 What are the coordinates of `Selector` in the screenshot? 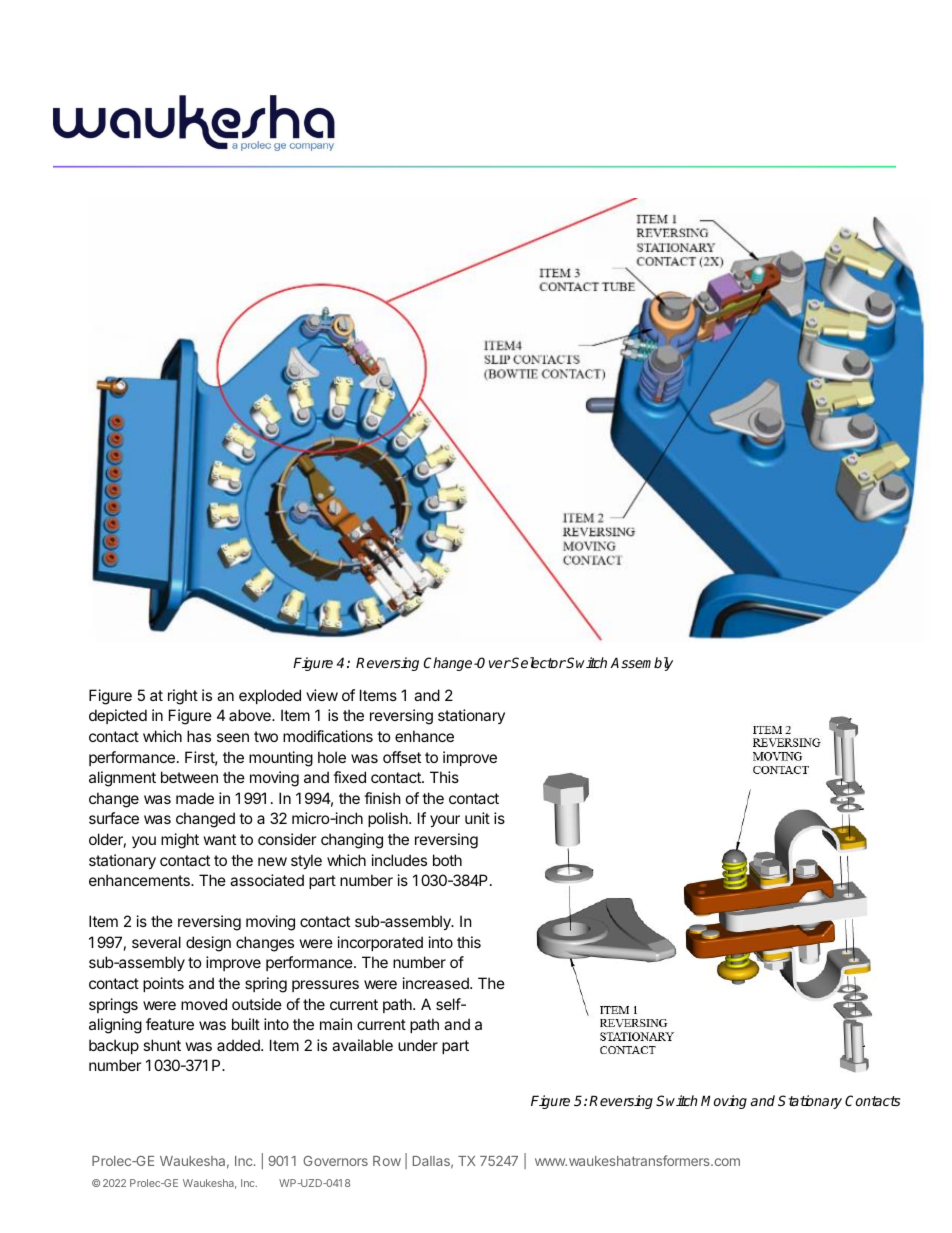 It's located at (538, 662).
